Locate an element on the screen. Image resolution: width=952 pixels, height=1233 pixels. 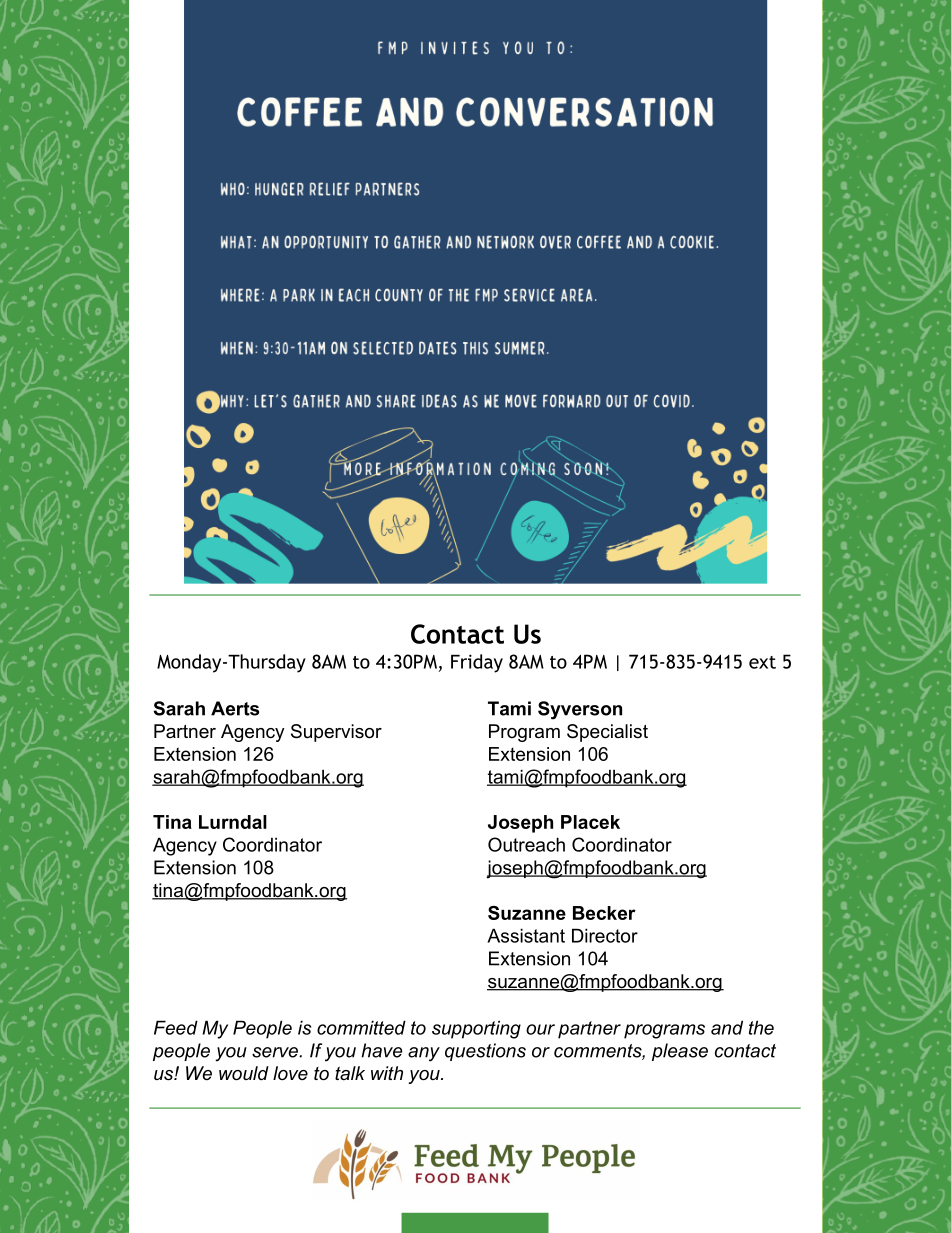
Outreach is located at coordinates (526, 844).
